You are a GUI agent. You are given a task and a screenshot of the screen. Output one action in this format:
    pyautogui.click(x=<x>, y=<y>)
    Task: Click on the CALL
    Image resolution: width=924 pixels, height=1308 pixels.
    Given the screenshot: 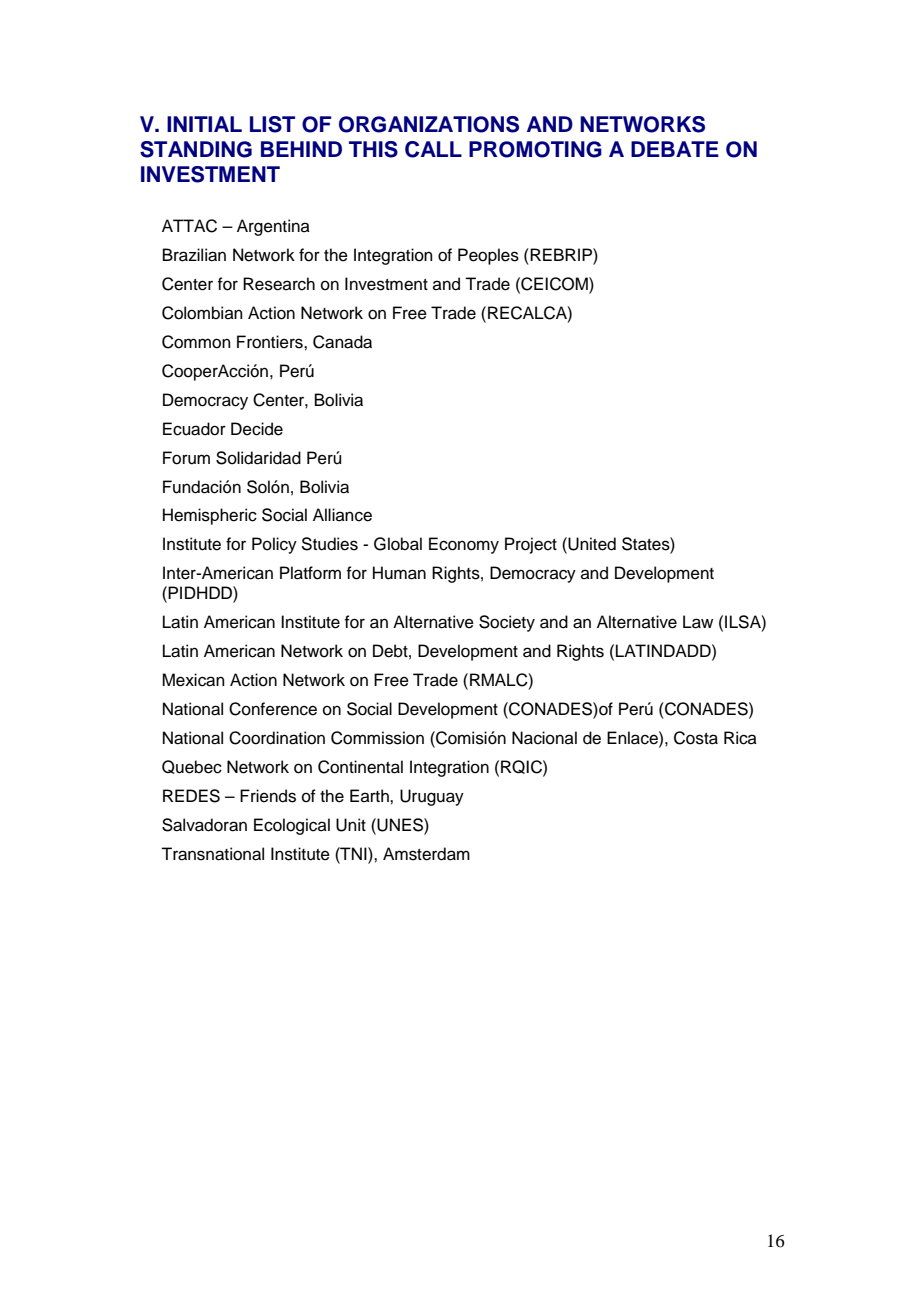 What is the action you would take?
    pyautogui.click(x=433, y=149)
